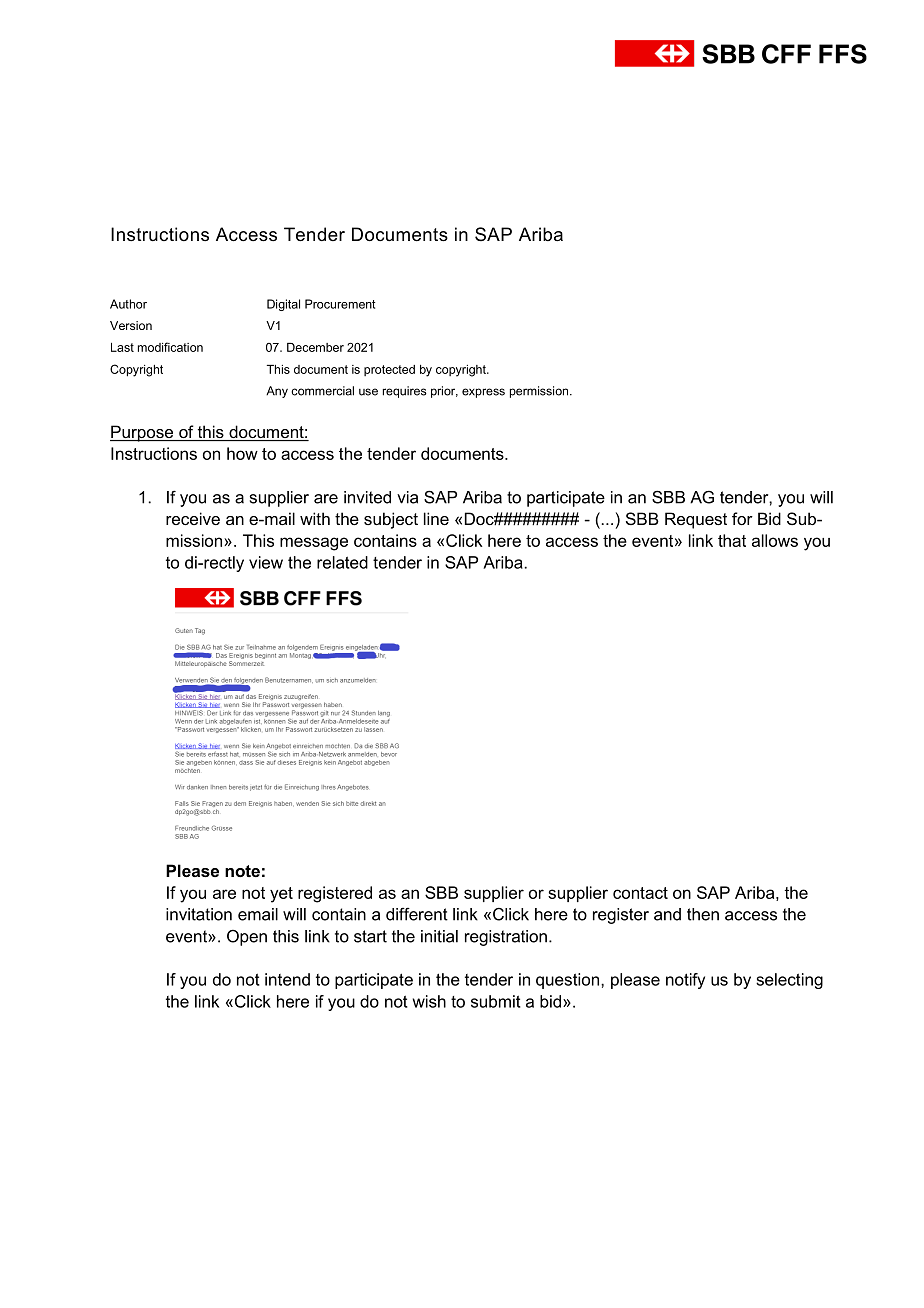 This page has height=1308, width=924. Describe the element at coordinates (483, 393) in the page. I see `express` at that location.
